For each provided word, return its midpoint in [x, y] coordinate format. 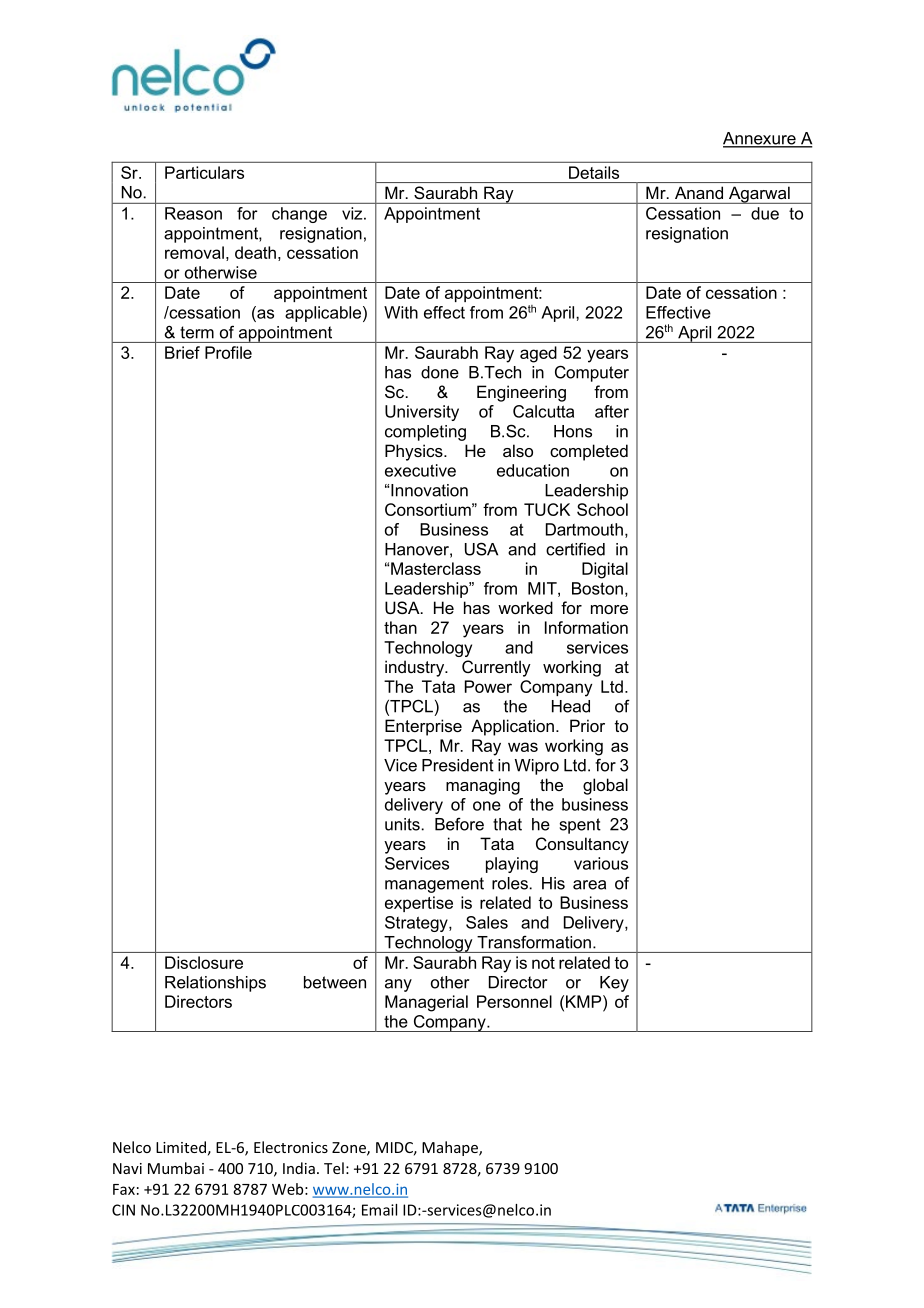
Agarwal [759, 195]
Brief [182, 352]
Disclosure [204, 962]
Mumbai [176, 1168]
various [601, 863]
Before [459, 824]
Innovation [429, 490]
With [401, 312]
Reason [193, 213]
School [602, 509]
